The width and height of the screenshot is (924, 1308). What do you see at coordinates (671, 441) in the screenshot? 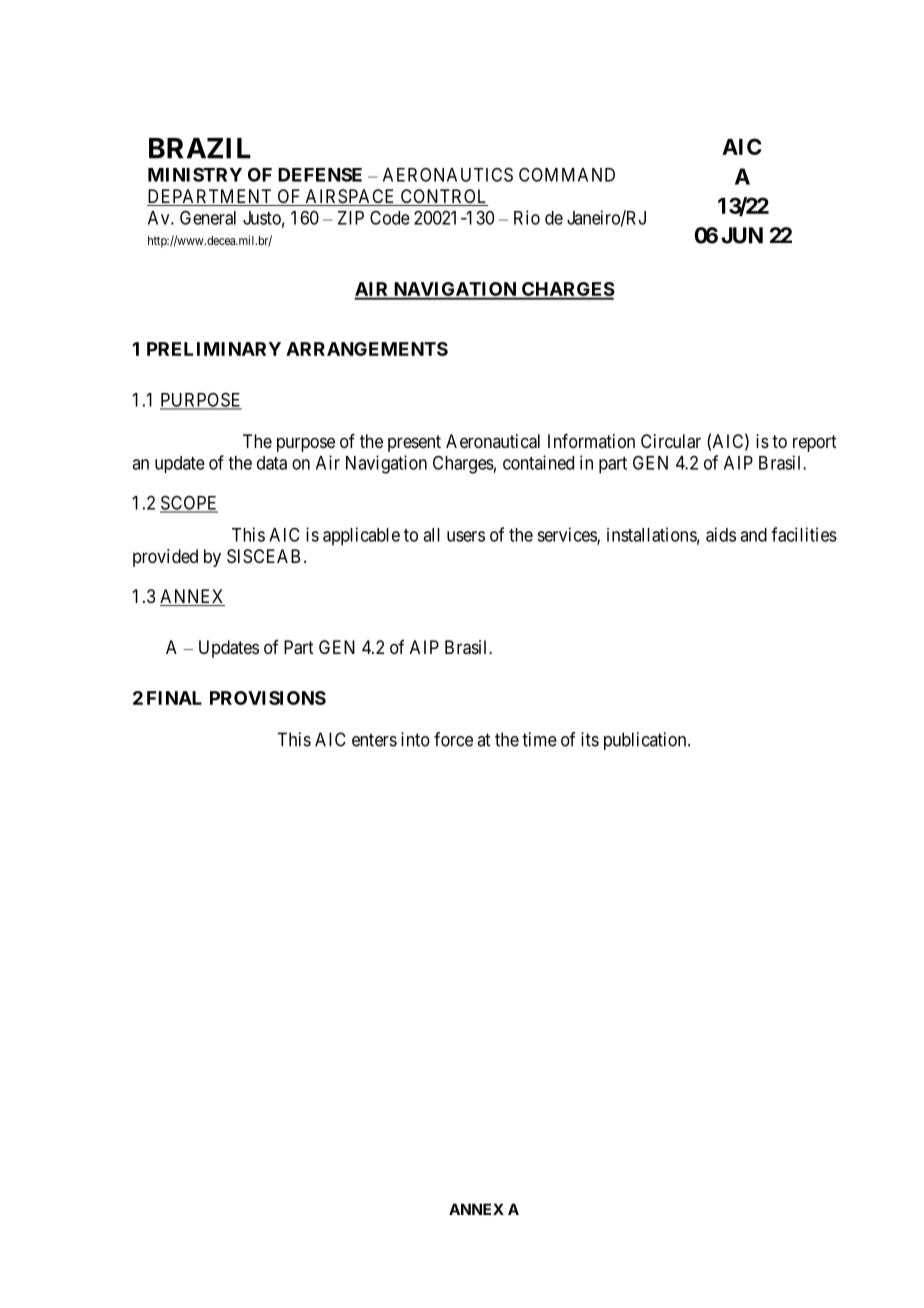
I see `Circular` at bounding box center [671, 441].
